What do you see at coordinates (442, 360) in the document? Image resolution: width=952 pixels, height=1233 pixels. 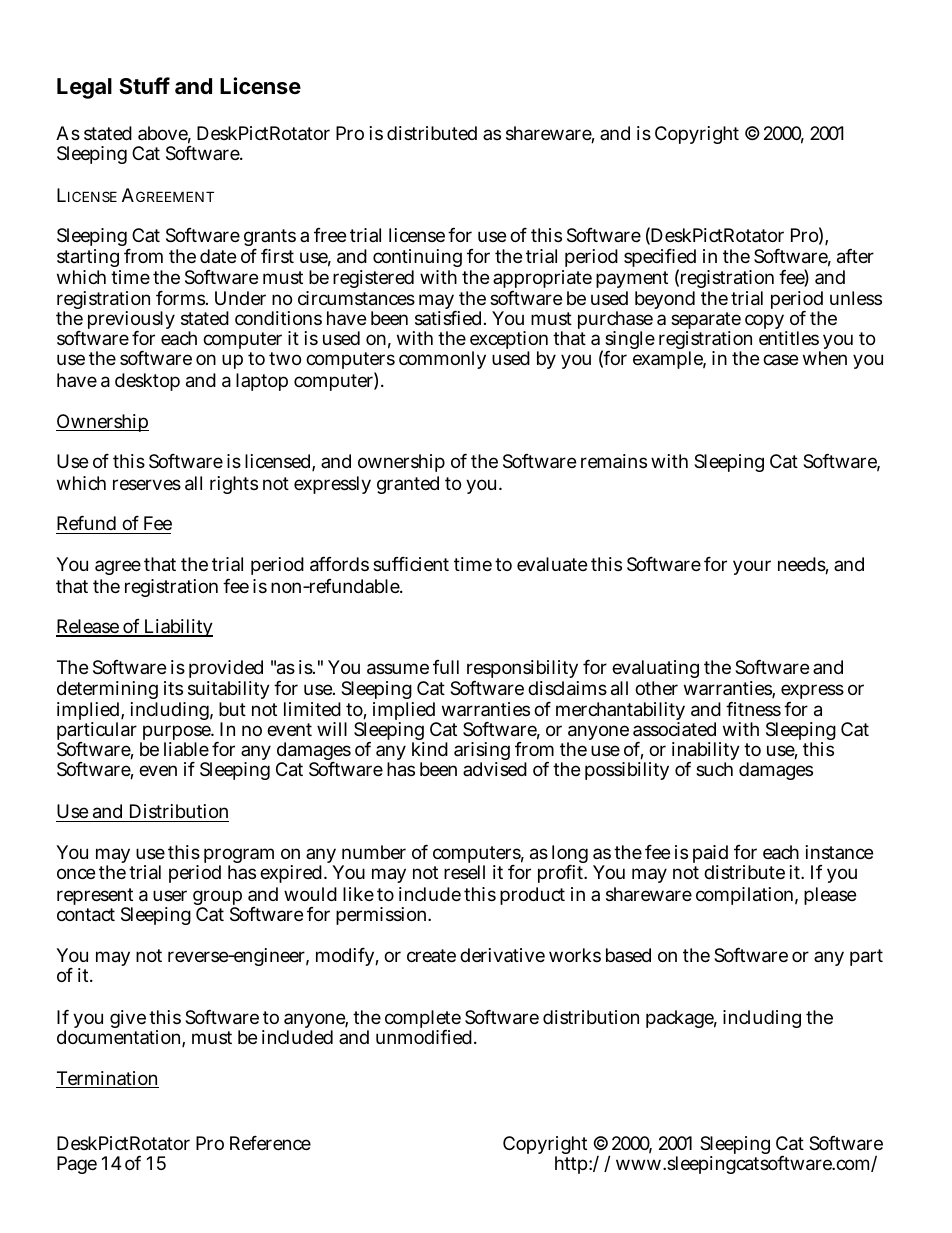 I see `commonly` at bounding box center [442, 360].
